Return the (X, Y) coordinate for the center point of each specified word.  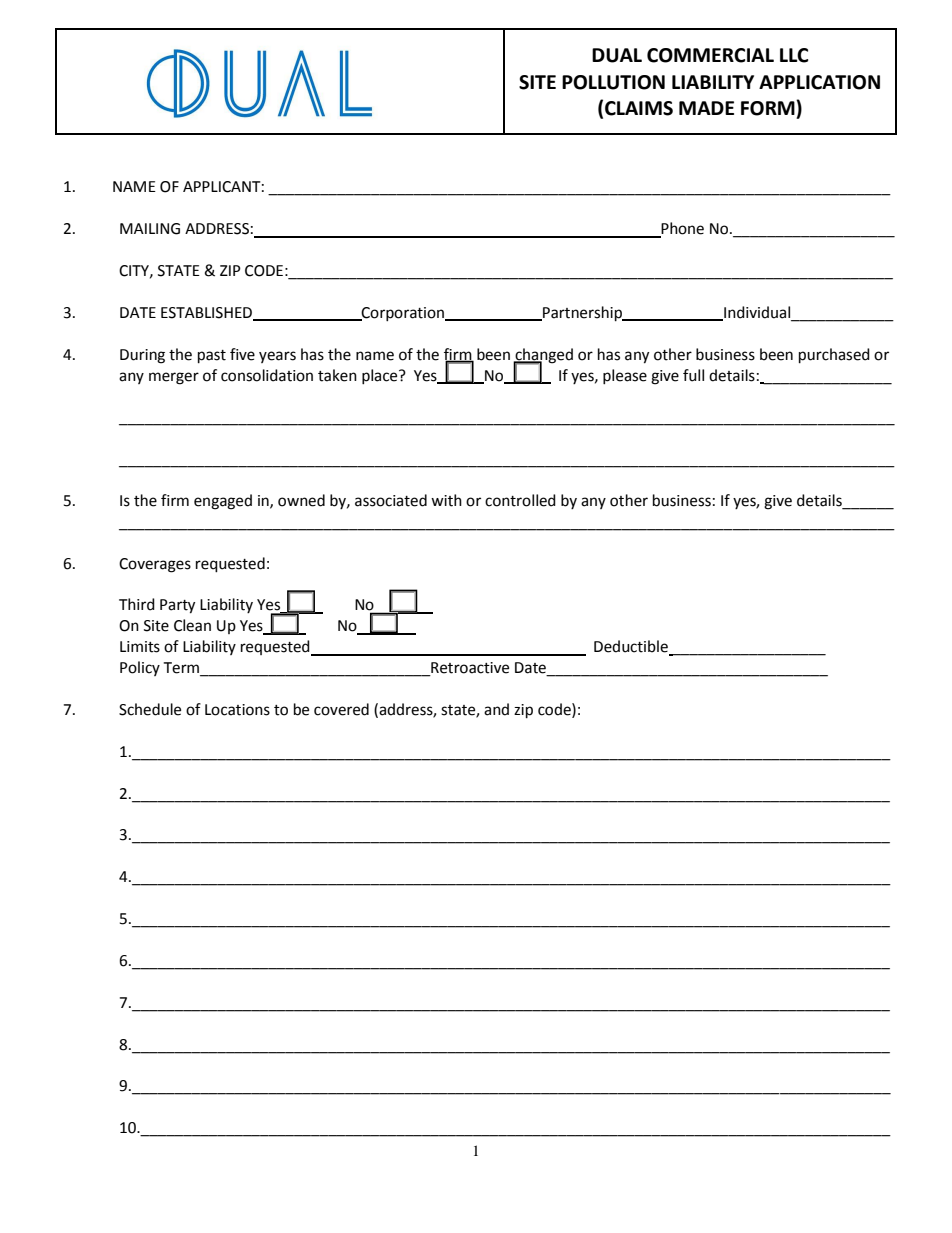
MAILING (150, 229)
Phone (682, 229)
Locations (237, 710)
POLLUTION (613, 82)
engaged (223, 502)
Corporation (403, 314)
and (496, 709)
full (693, 375)
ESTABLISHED (208, 313)
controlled (520, 500)
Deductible (632, 647)
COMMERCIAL (710, 55)
